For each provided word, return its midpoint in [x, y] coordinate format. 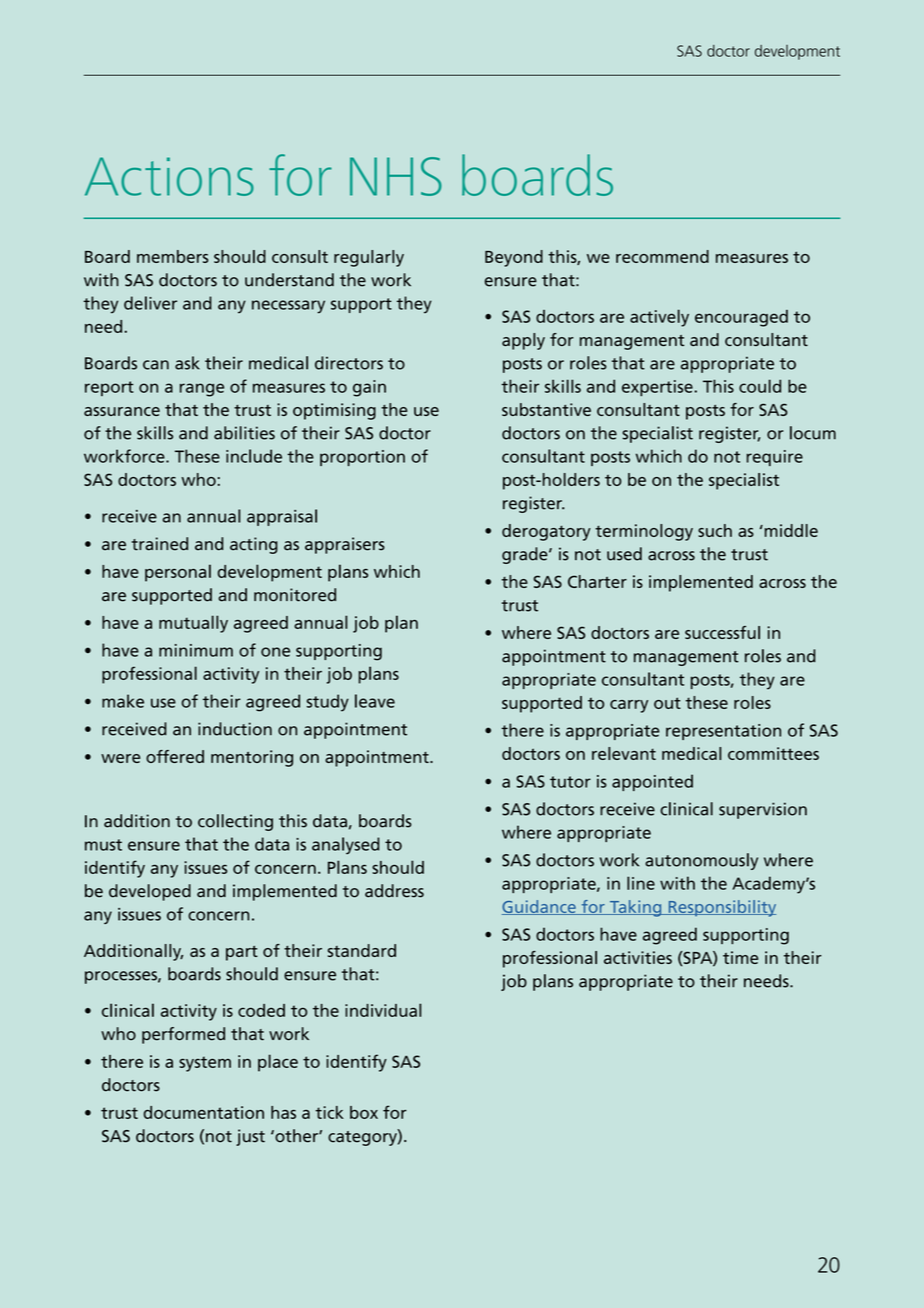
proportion [362, 458]
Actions [169, 176]
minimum [196, 650]
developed [150, 892]
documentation [203, 1112]
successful [722, 632]
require [774, 458]
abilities [244, 433]
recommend [662, 256]
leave [375, 701]
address [394, 891]
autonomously [701, 861]
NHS [396, 176]
